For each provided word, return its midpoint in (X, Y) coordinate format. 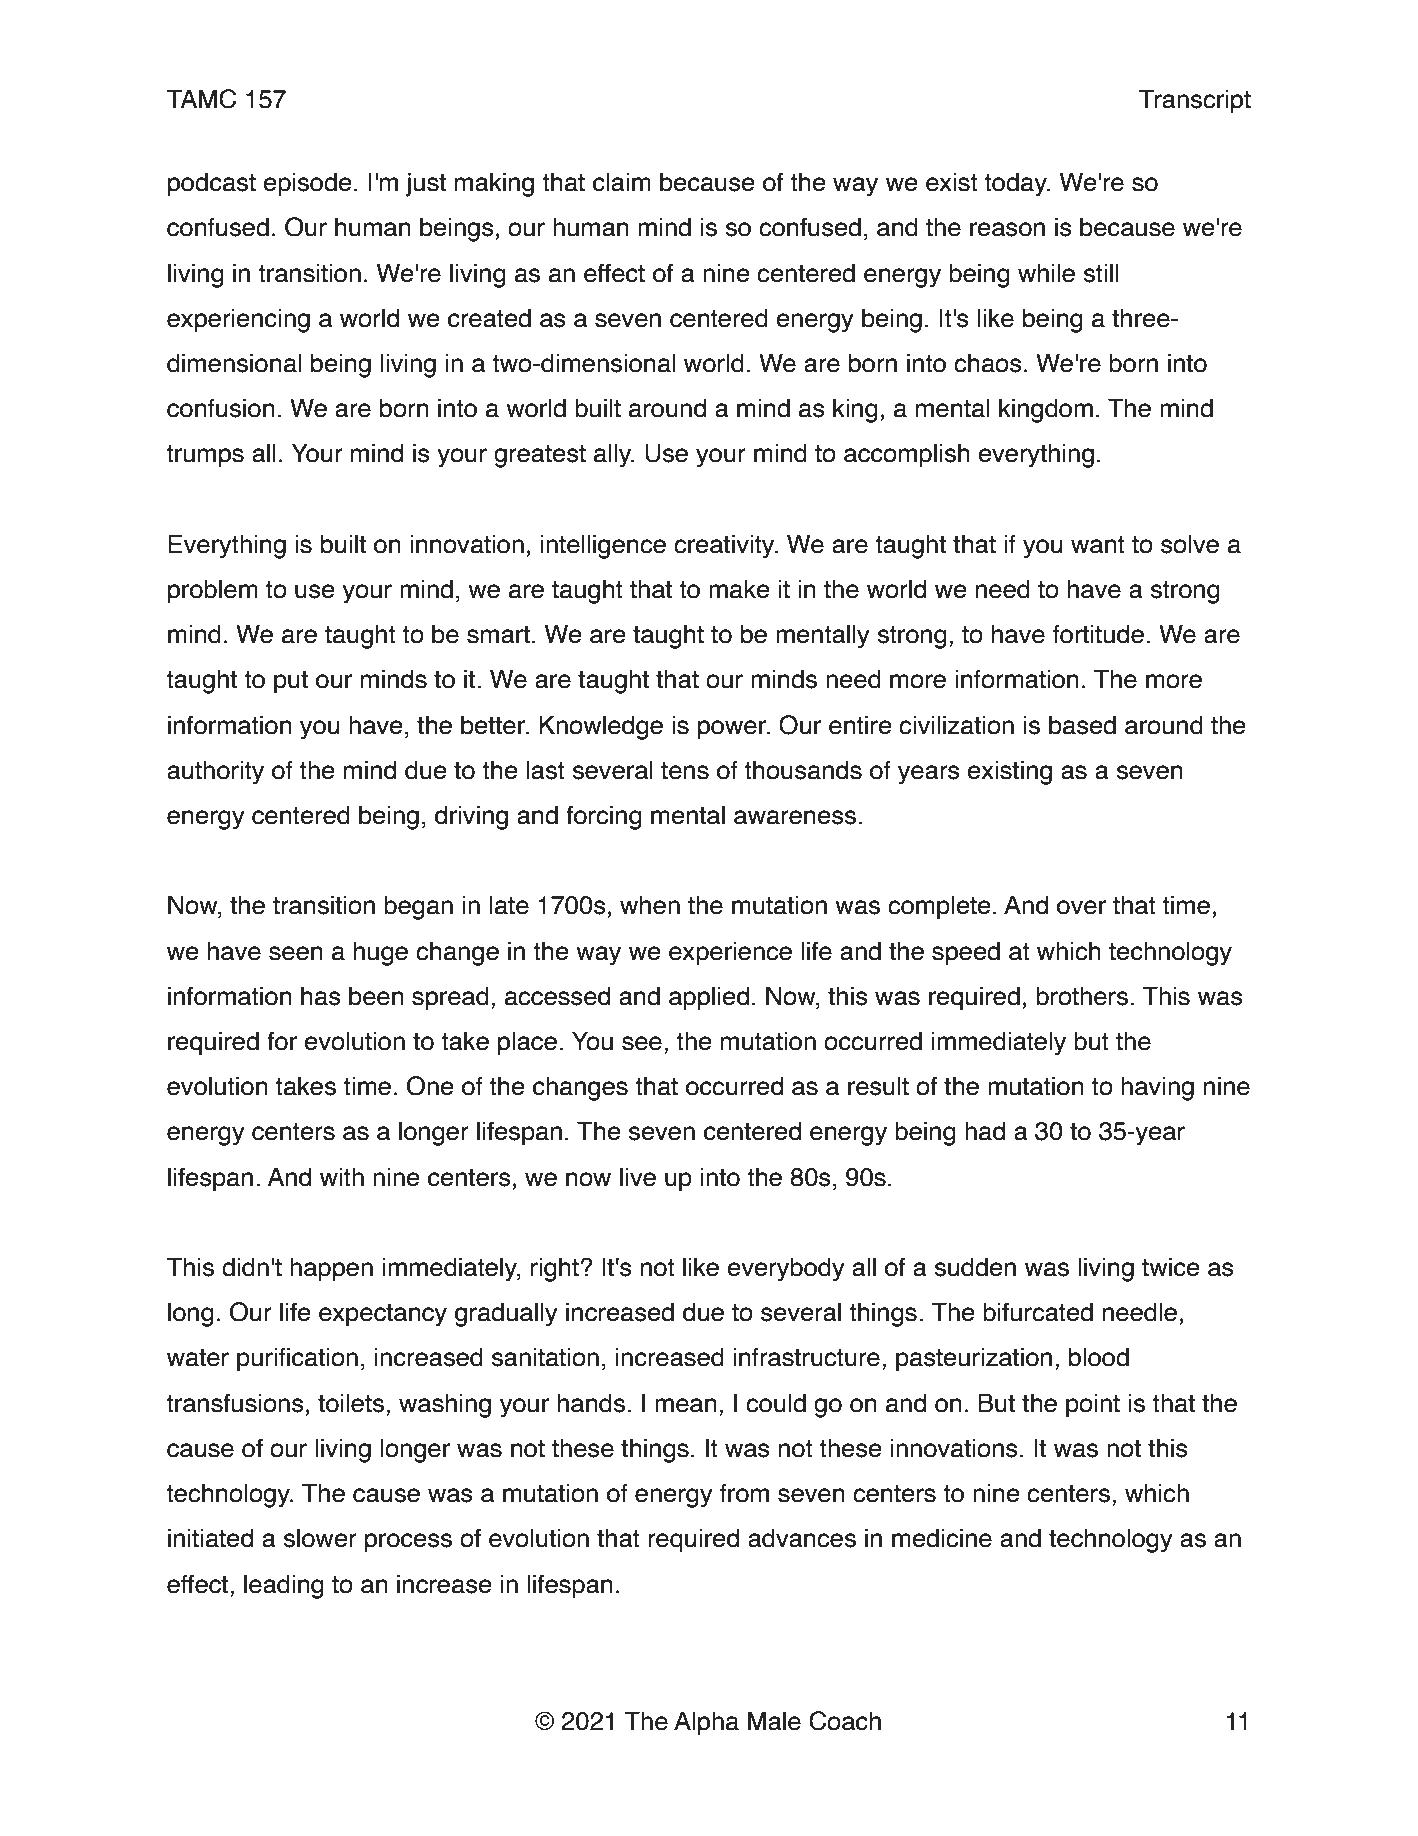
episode (307, 184)
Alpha (706, 1723)
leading (284, 1586)
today (1017, 184)
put (291, 682)
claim (622, 182)
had (985, 1131)
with (342, 1177)
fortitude (1098, 634)
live (638, 1177)
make (739, 589)
